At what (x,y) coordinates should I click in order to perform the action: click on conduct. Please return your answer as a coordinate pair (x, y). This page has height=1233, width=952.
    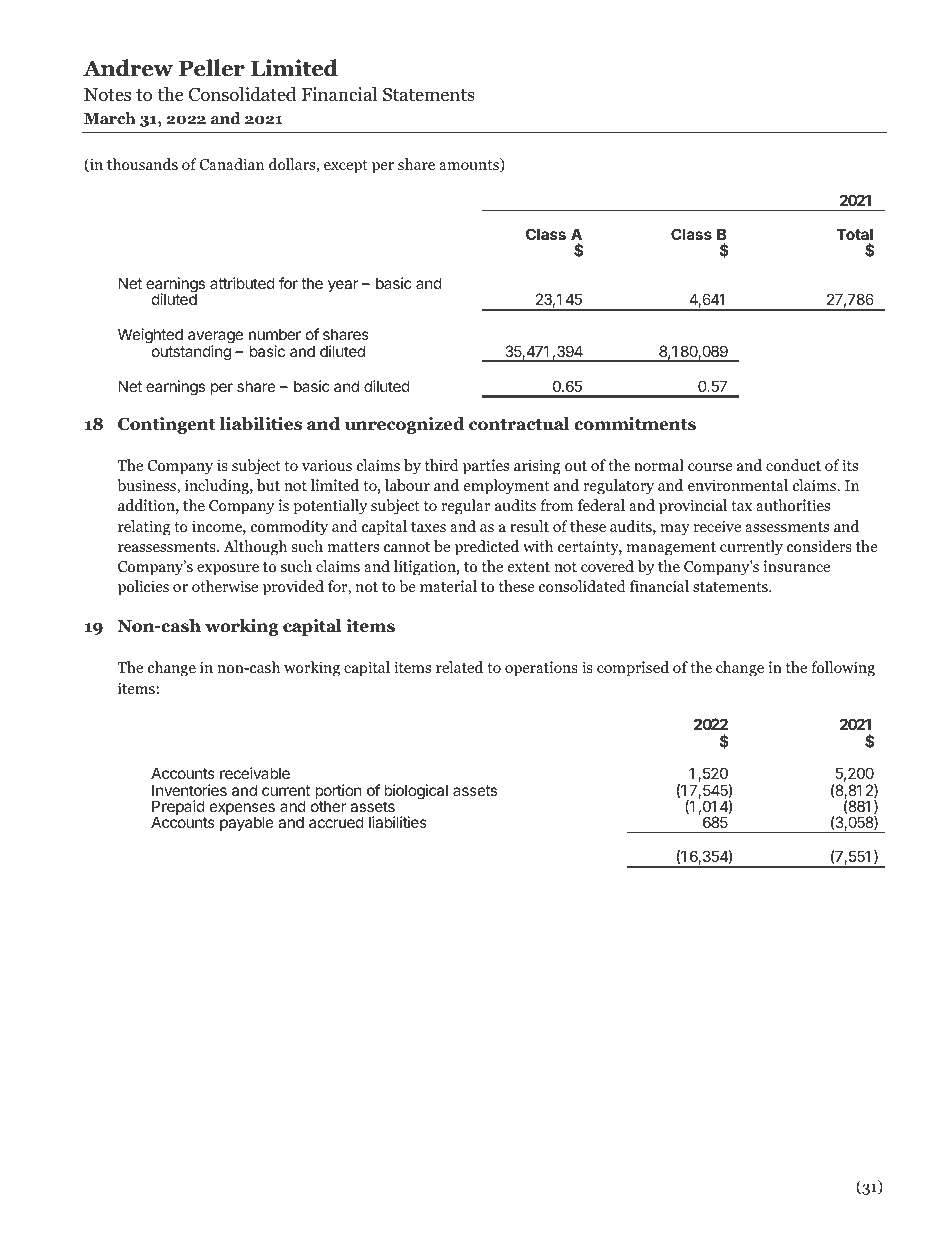
    Looking at the image, I should click on (793, 465).
